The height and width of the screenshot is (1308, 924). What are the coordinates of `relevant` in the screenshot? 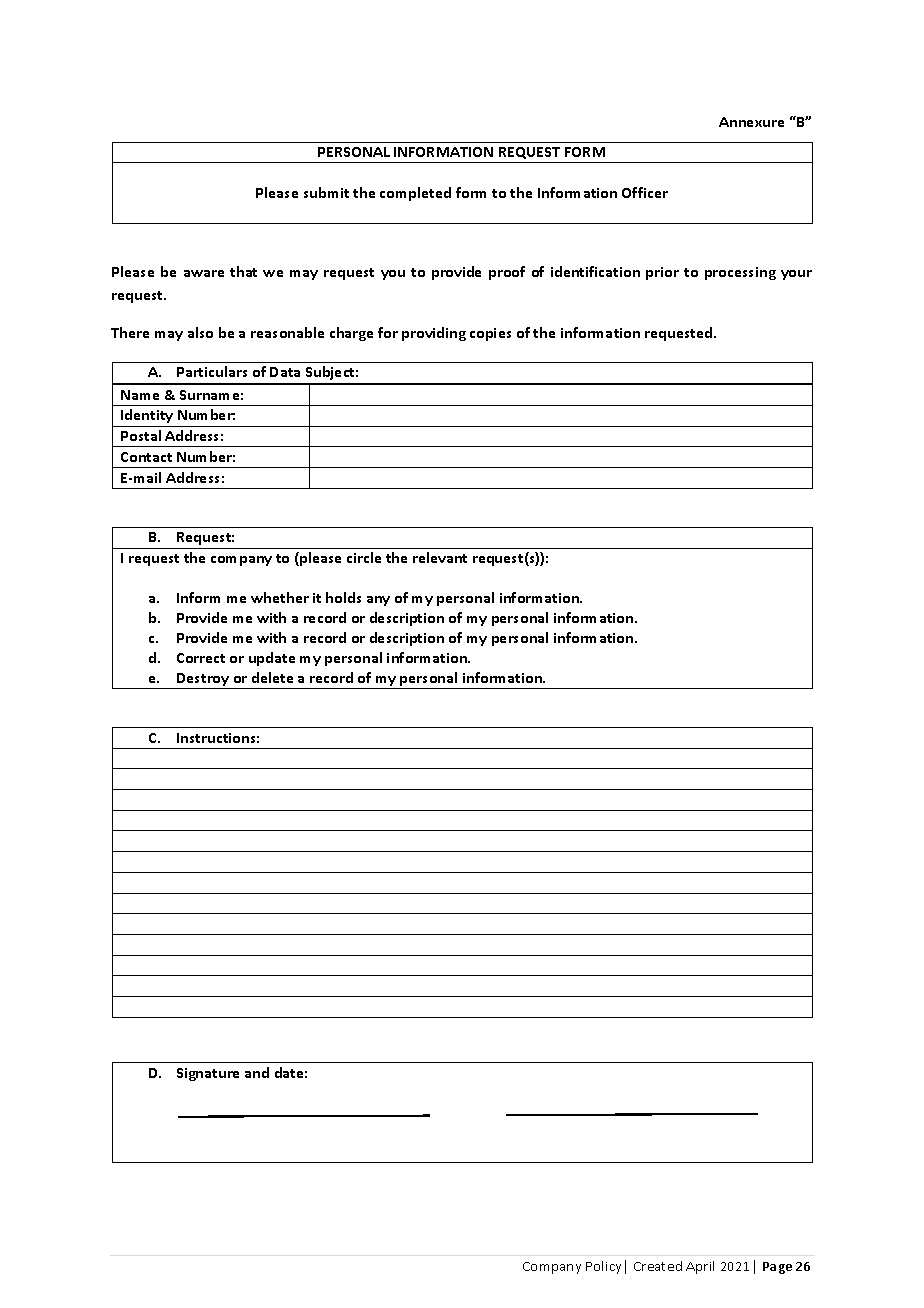 It's located at (440, 557).
